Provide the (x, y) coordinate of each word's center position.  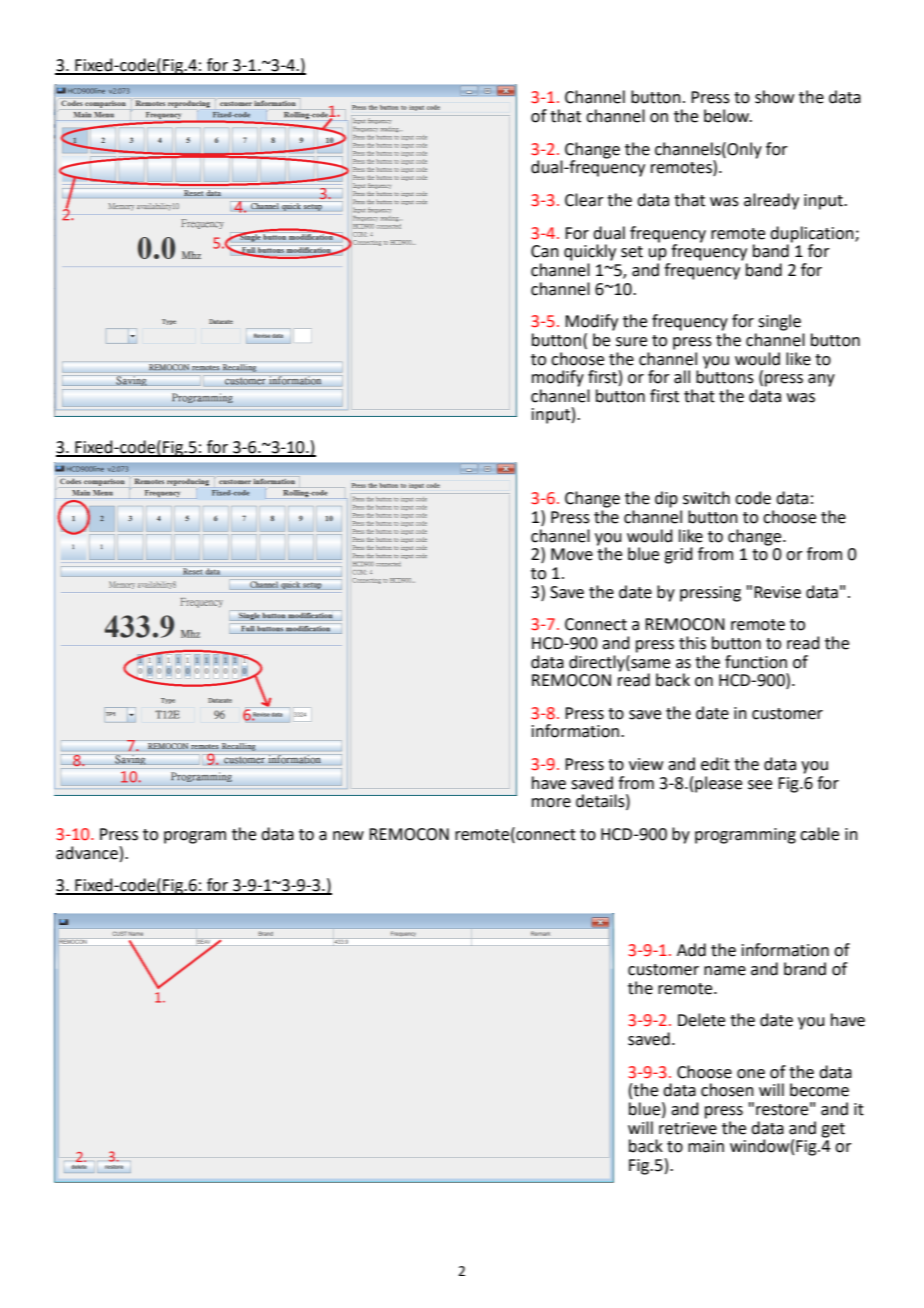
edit (715, 764)
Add (691, 950)
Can (545, 251)
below (728, 116)
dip (666, 499)
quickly (590, 252)
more (551, 803)
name (725, 971)
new (348, 836)
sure (631, 342)
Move (572, 554)
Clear (584, 200)
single (779, 322)
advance (87, 853)
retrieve (688, 1128)
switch (706, 498)
